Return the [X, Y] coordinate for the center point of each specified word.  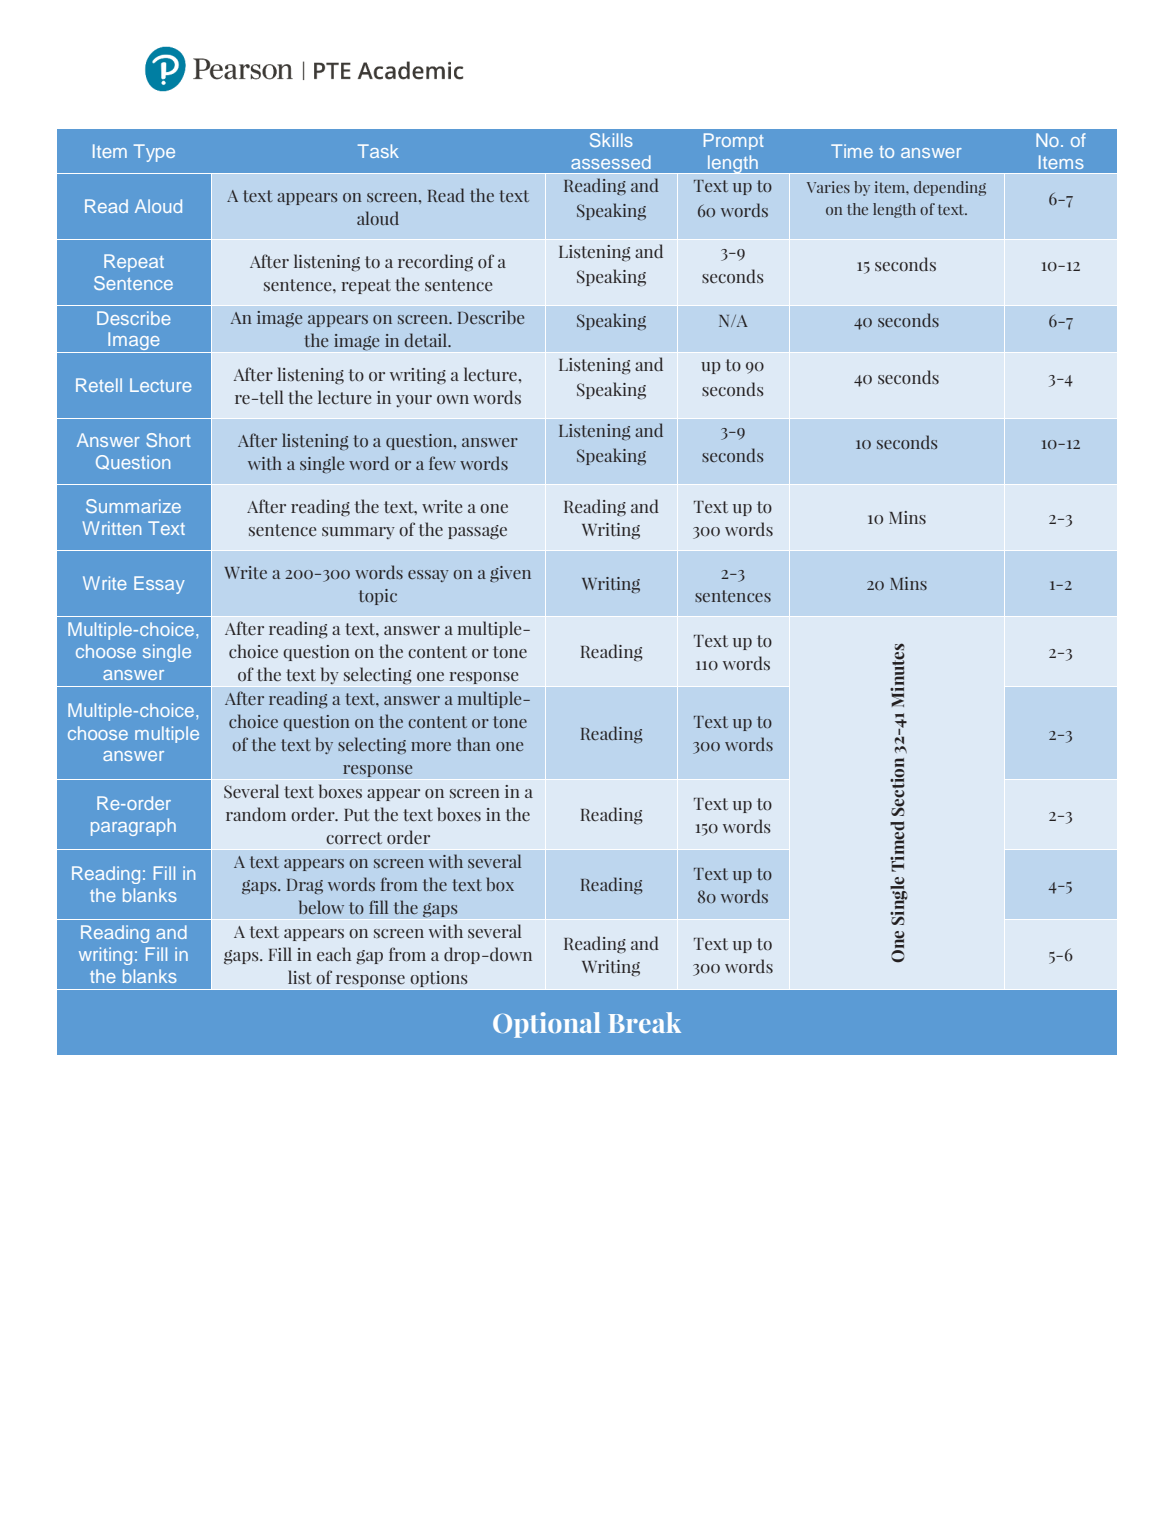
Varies [828, 187]
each [334, 954]
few [442, 463]
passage [477, 532]
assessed [611, 162]
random [256, 814]
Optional [547, 1025]
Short [168, 440]
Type [154, 153]
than [474, 744]
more [431, 746]
